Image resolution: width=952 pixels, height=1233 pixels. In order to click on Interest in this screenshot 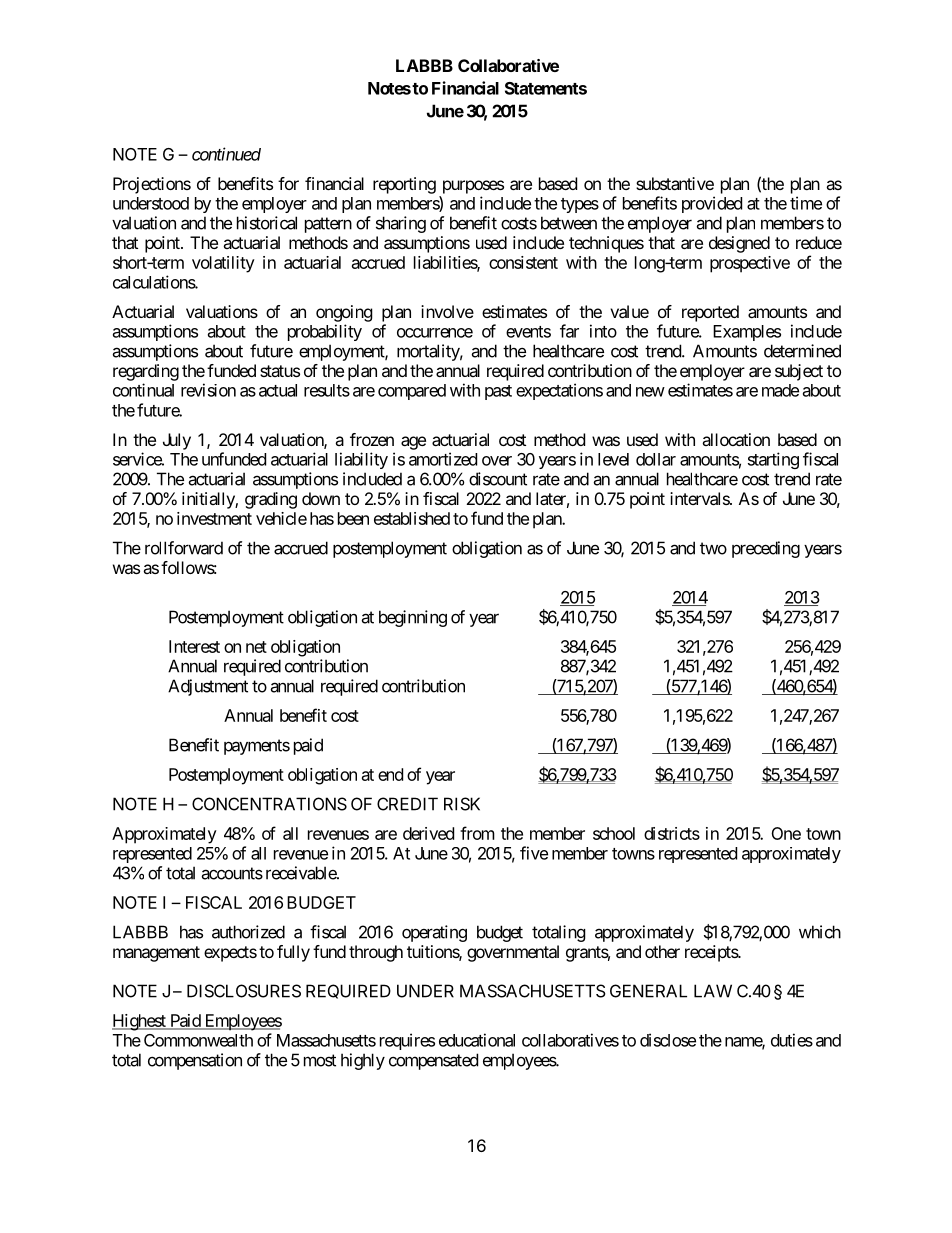, I will do `click(194, 646)`.
